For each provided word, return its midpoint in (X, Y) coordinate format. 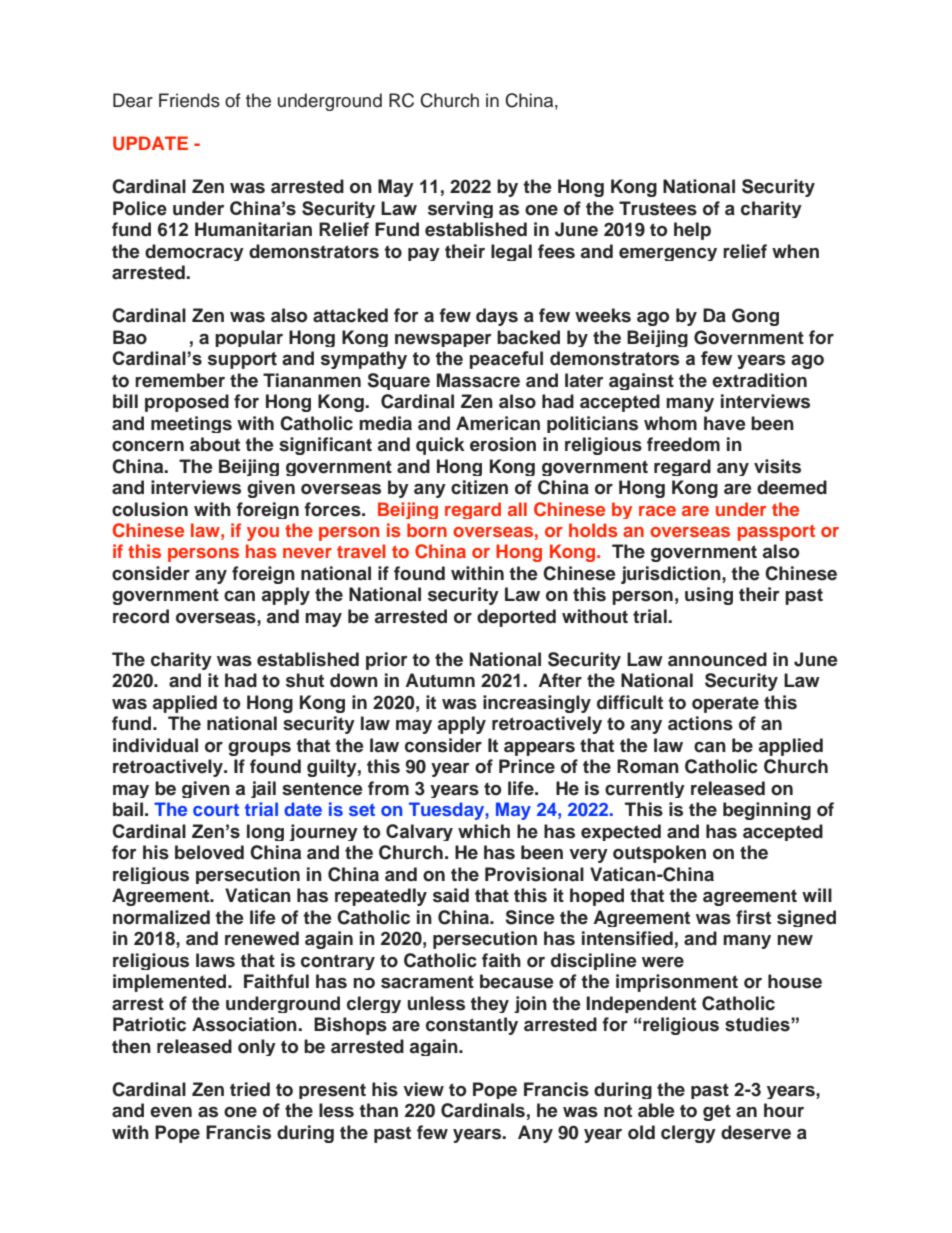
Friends (189, 100)
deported (516, 618)
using (709, 596)
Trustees (658, 208)
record (141, 616)
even (171, 1112)
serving (460, 209)
